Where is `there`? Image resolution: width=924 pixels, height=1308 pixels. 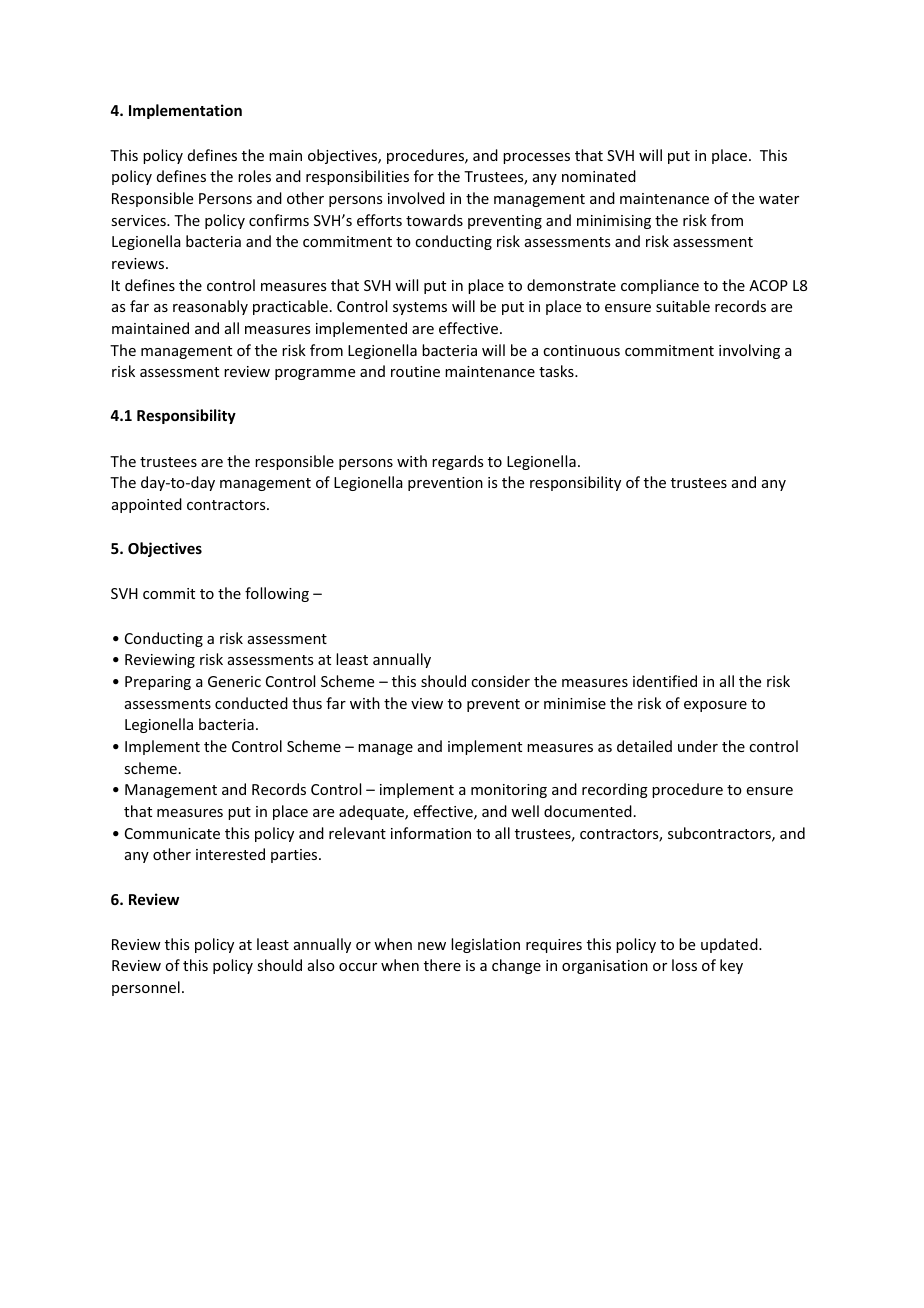
there is located at coordinates (442, 965).
